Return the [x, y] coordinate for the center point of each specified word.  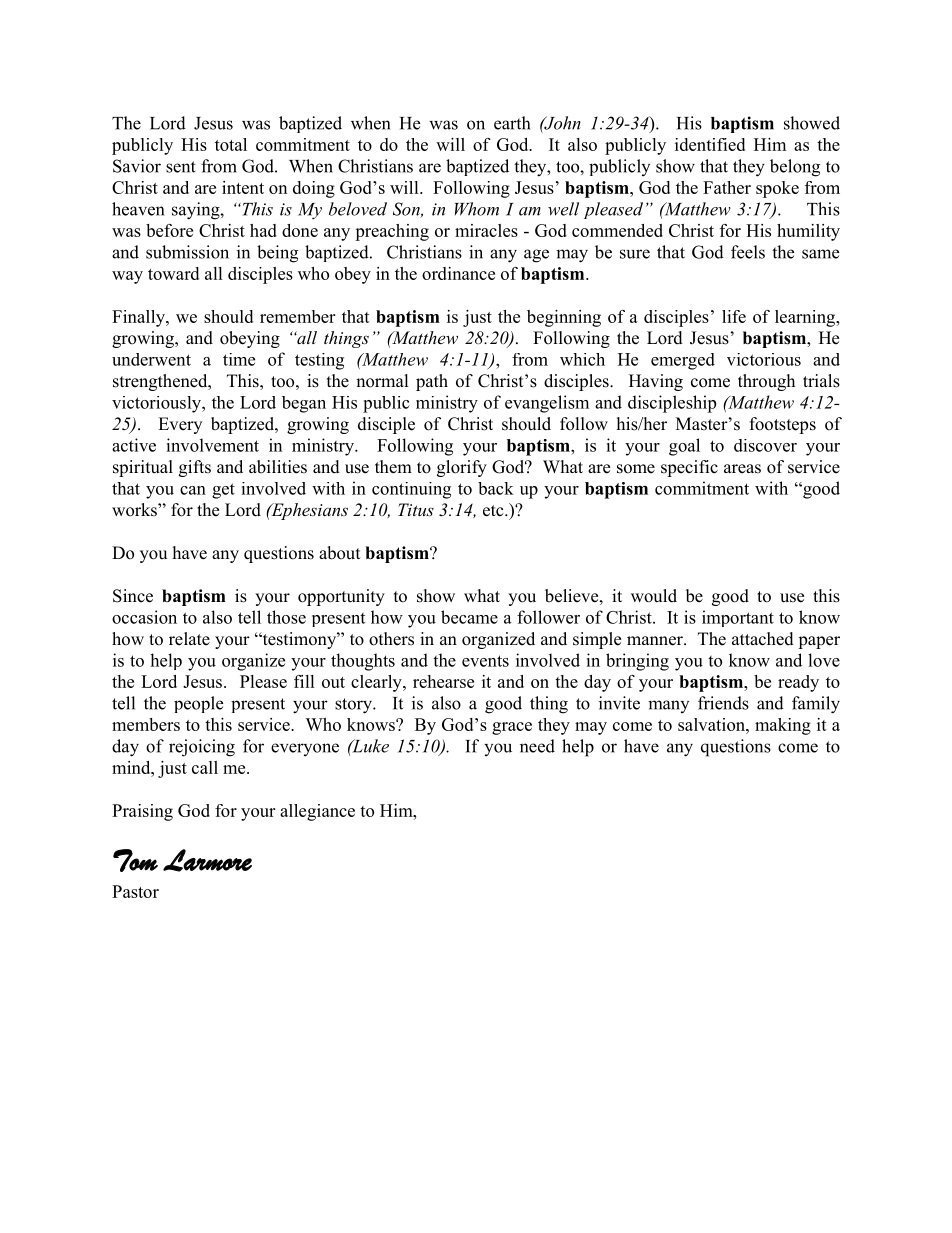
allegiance [317, 812]
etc [494, 511]
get [223, 491]
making [783, 726]
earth [512, 123]
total [231, 144]
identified [710, 144]
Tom [135, 860]
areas [742, 469]
